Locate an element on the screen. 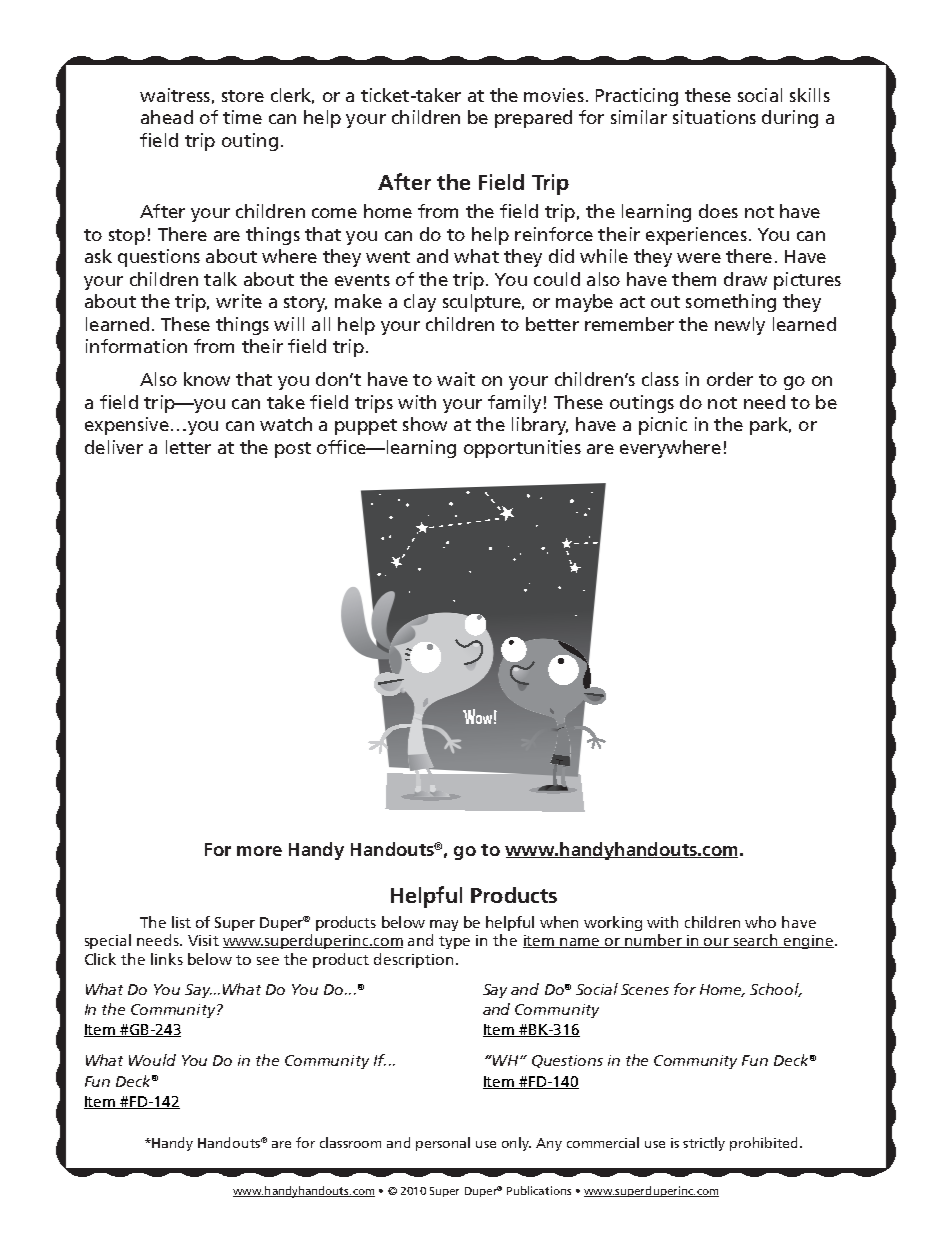 The width and height of the screenshot is (952, 1233). ahead is located at coordinates (167, 117).
